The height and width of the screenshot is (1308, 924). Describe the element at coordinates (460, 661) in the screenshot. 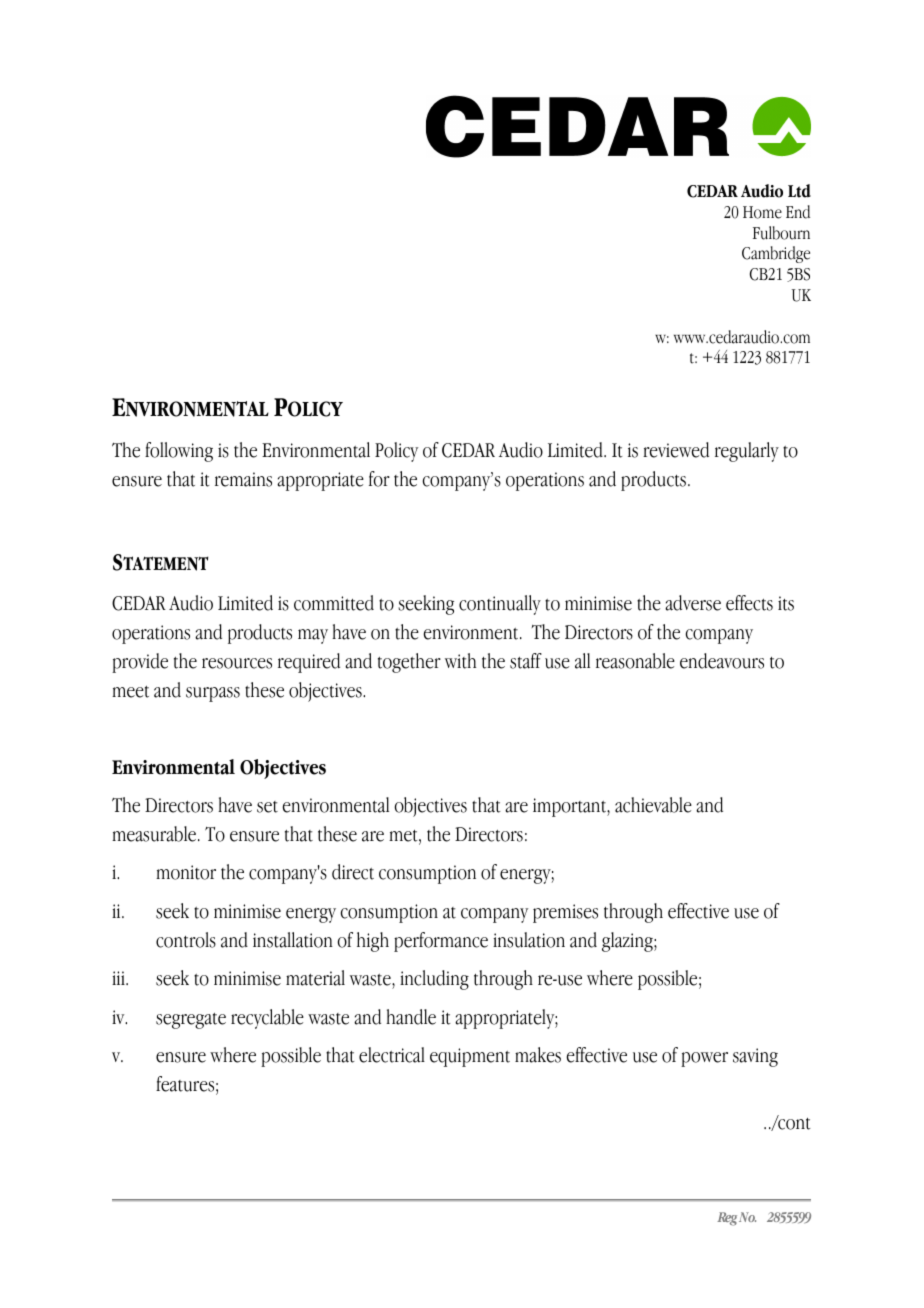

I see `with` at that location.
